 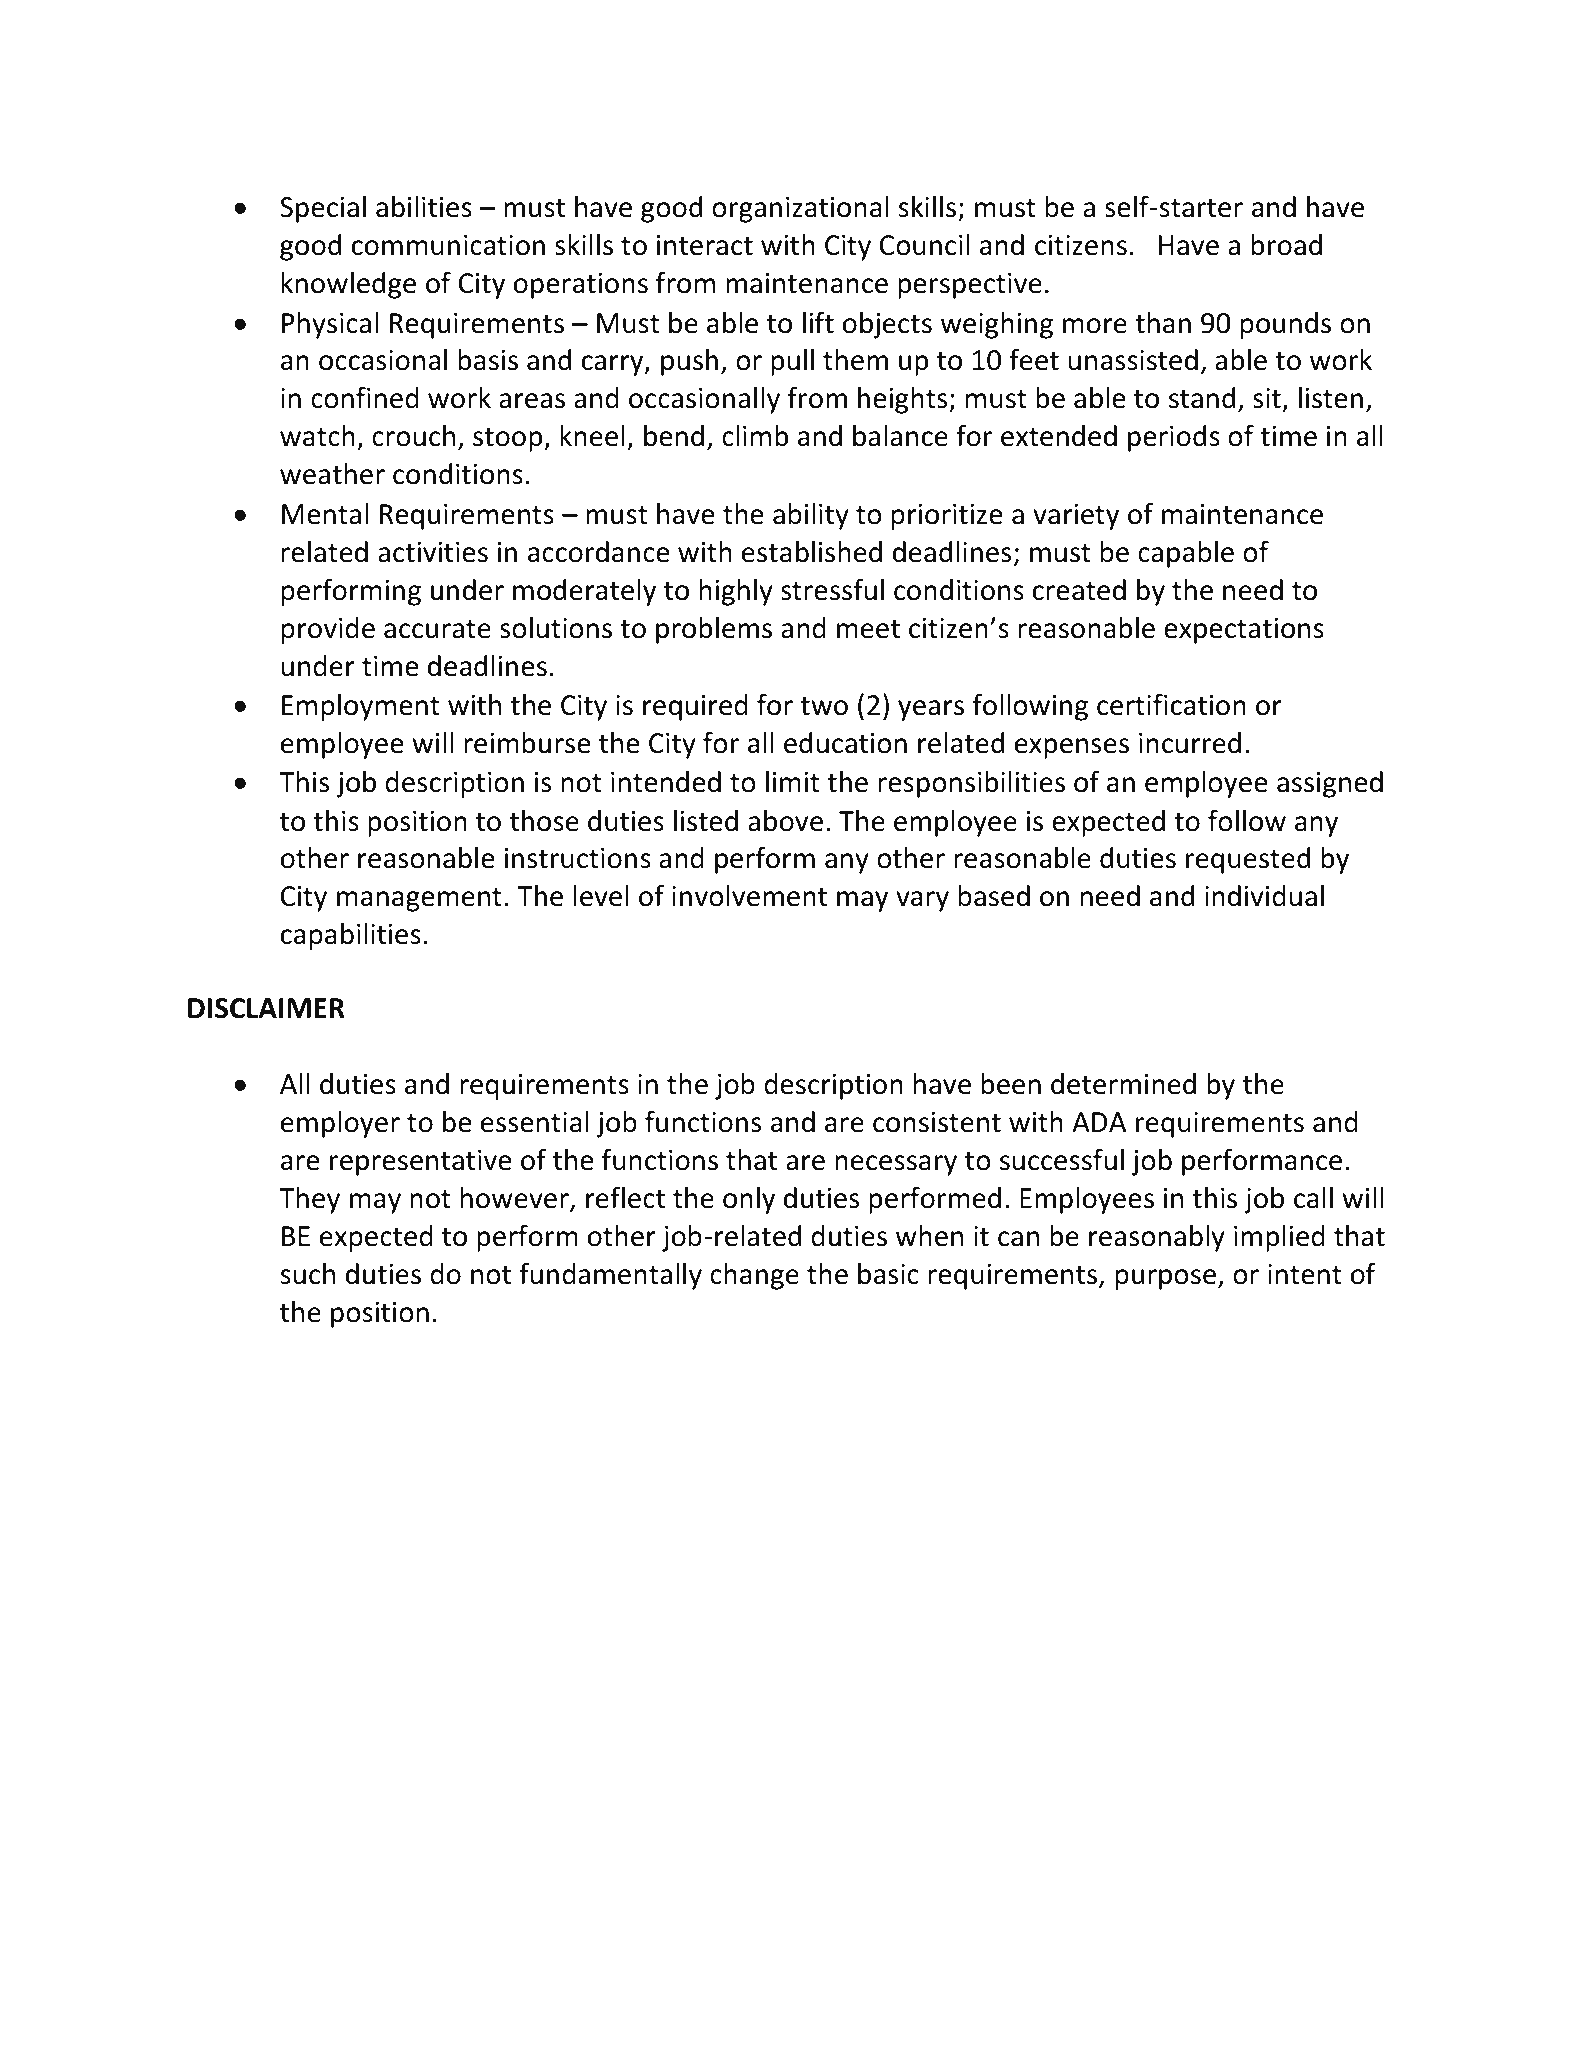 I want to click on periods, so click(x=1174, y=438).
